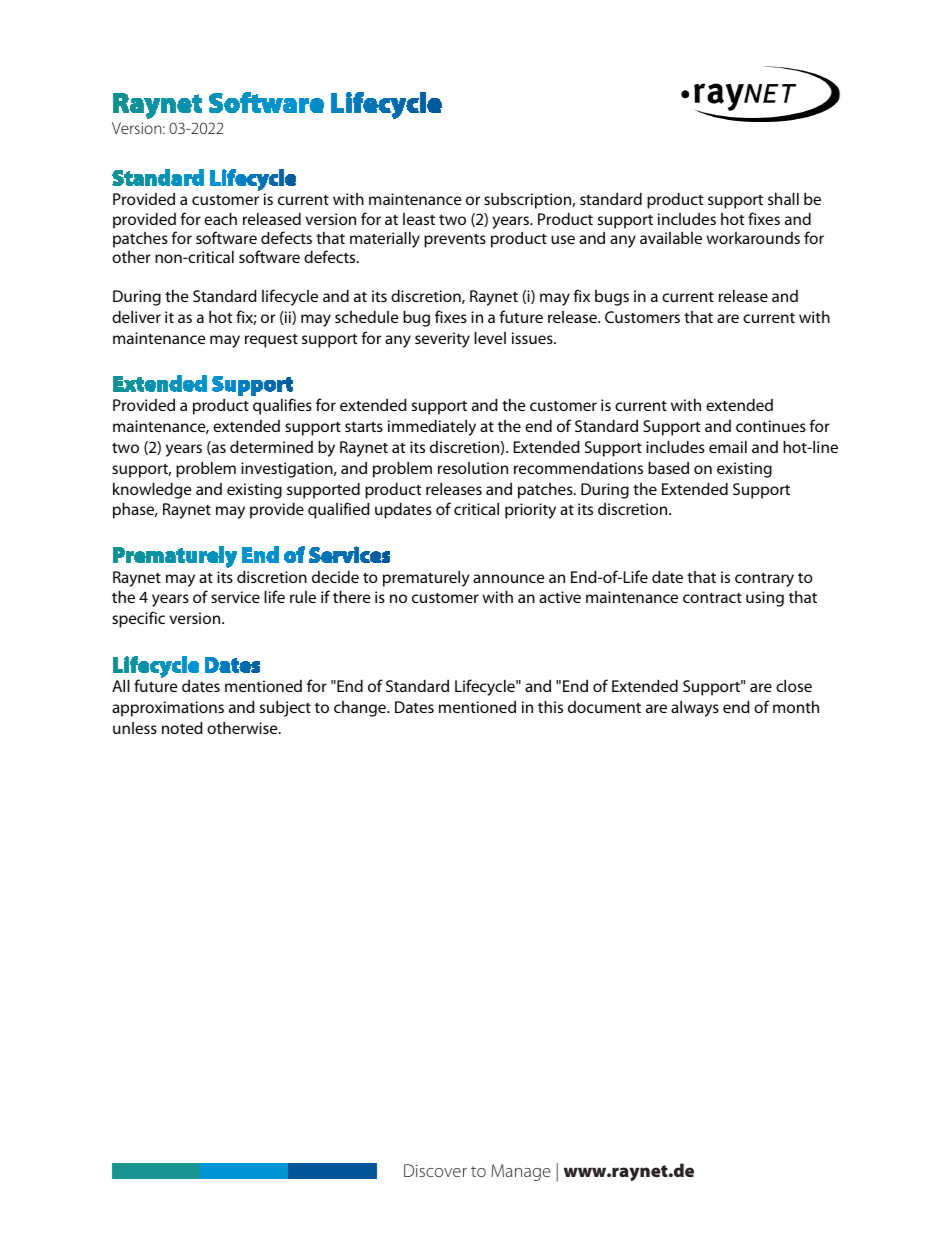  Describe the element at coordinates (796, 707) in the screenshot. I see `month` at that location.
